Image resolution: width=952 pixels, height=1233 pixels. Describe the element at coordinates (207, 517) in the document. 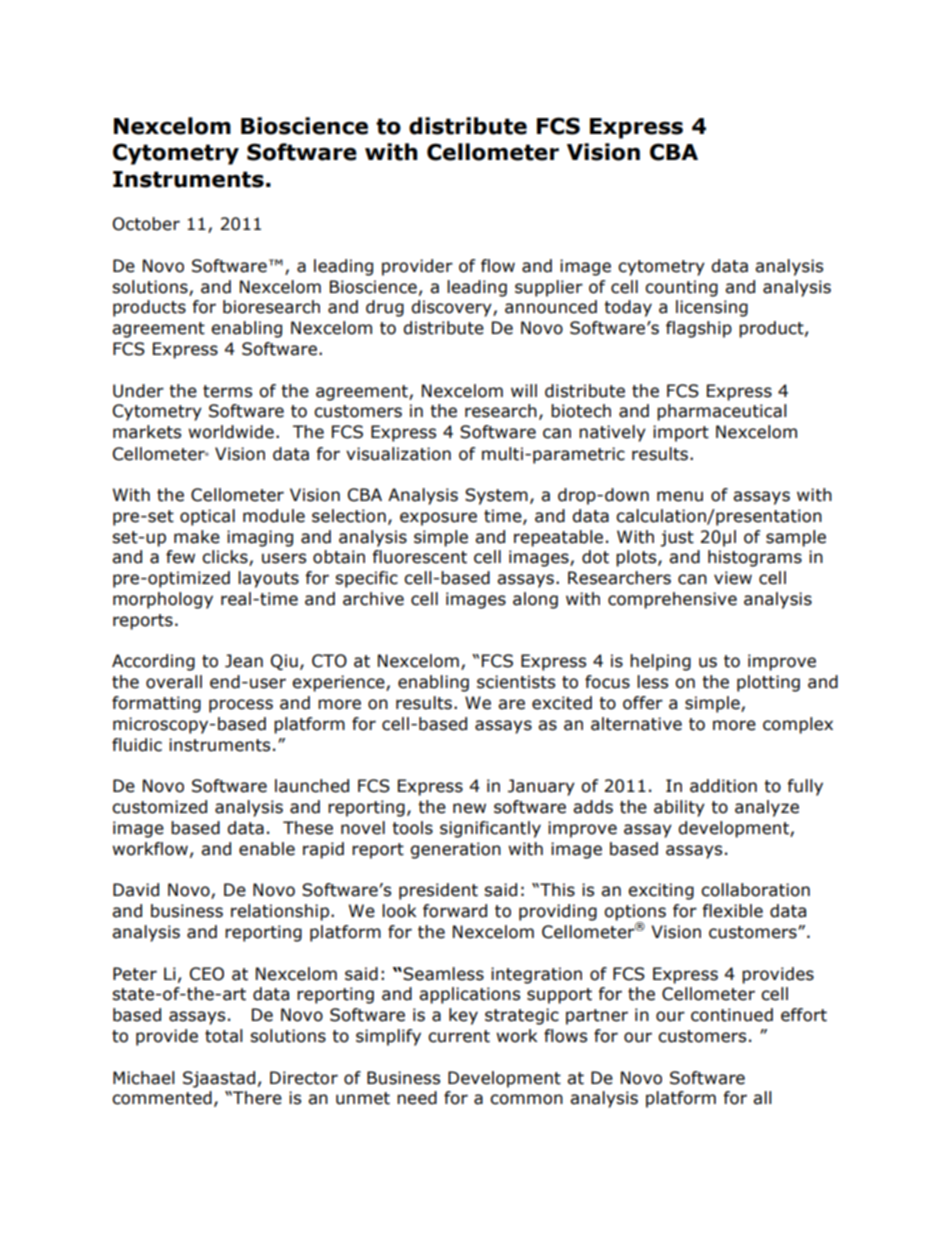

I see `optical` at that location.
